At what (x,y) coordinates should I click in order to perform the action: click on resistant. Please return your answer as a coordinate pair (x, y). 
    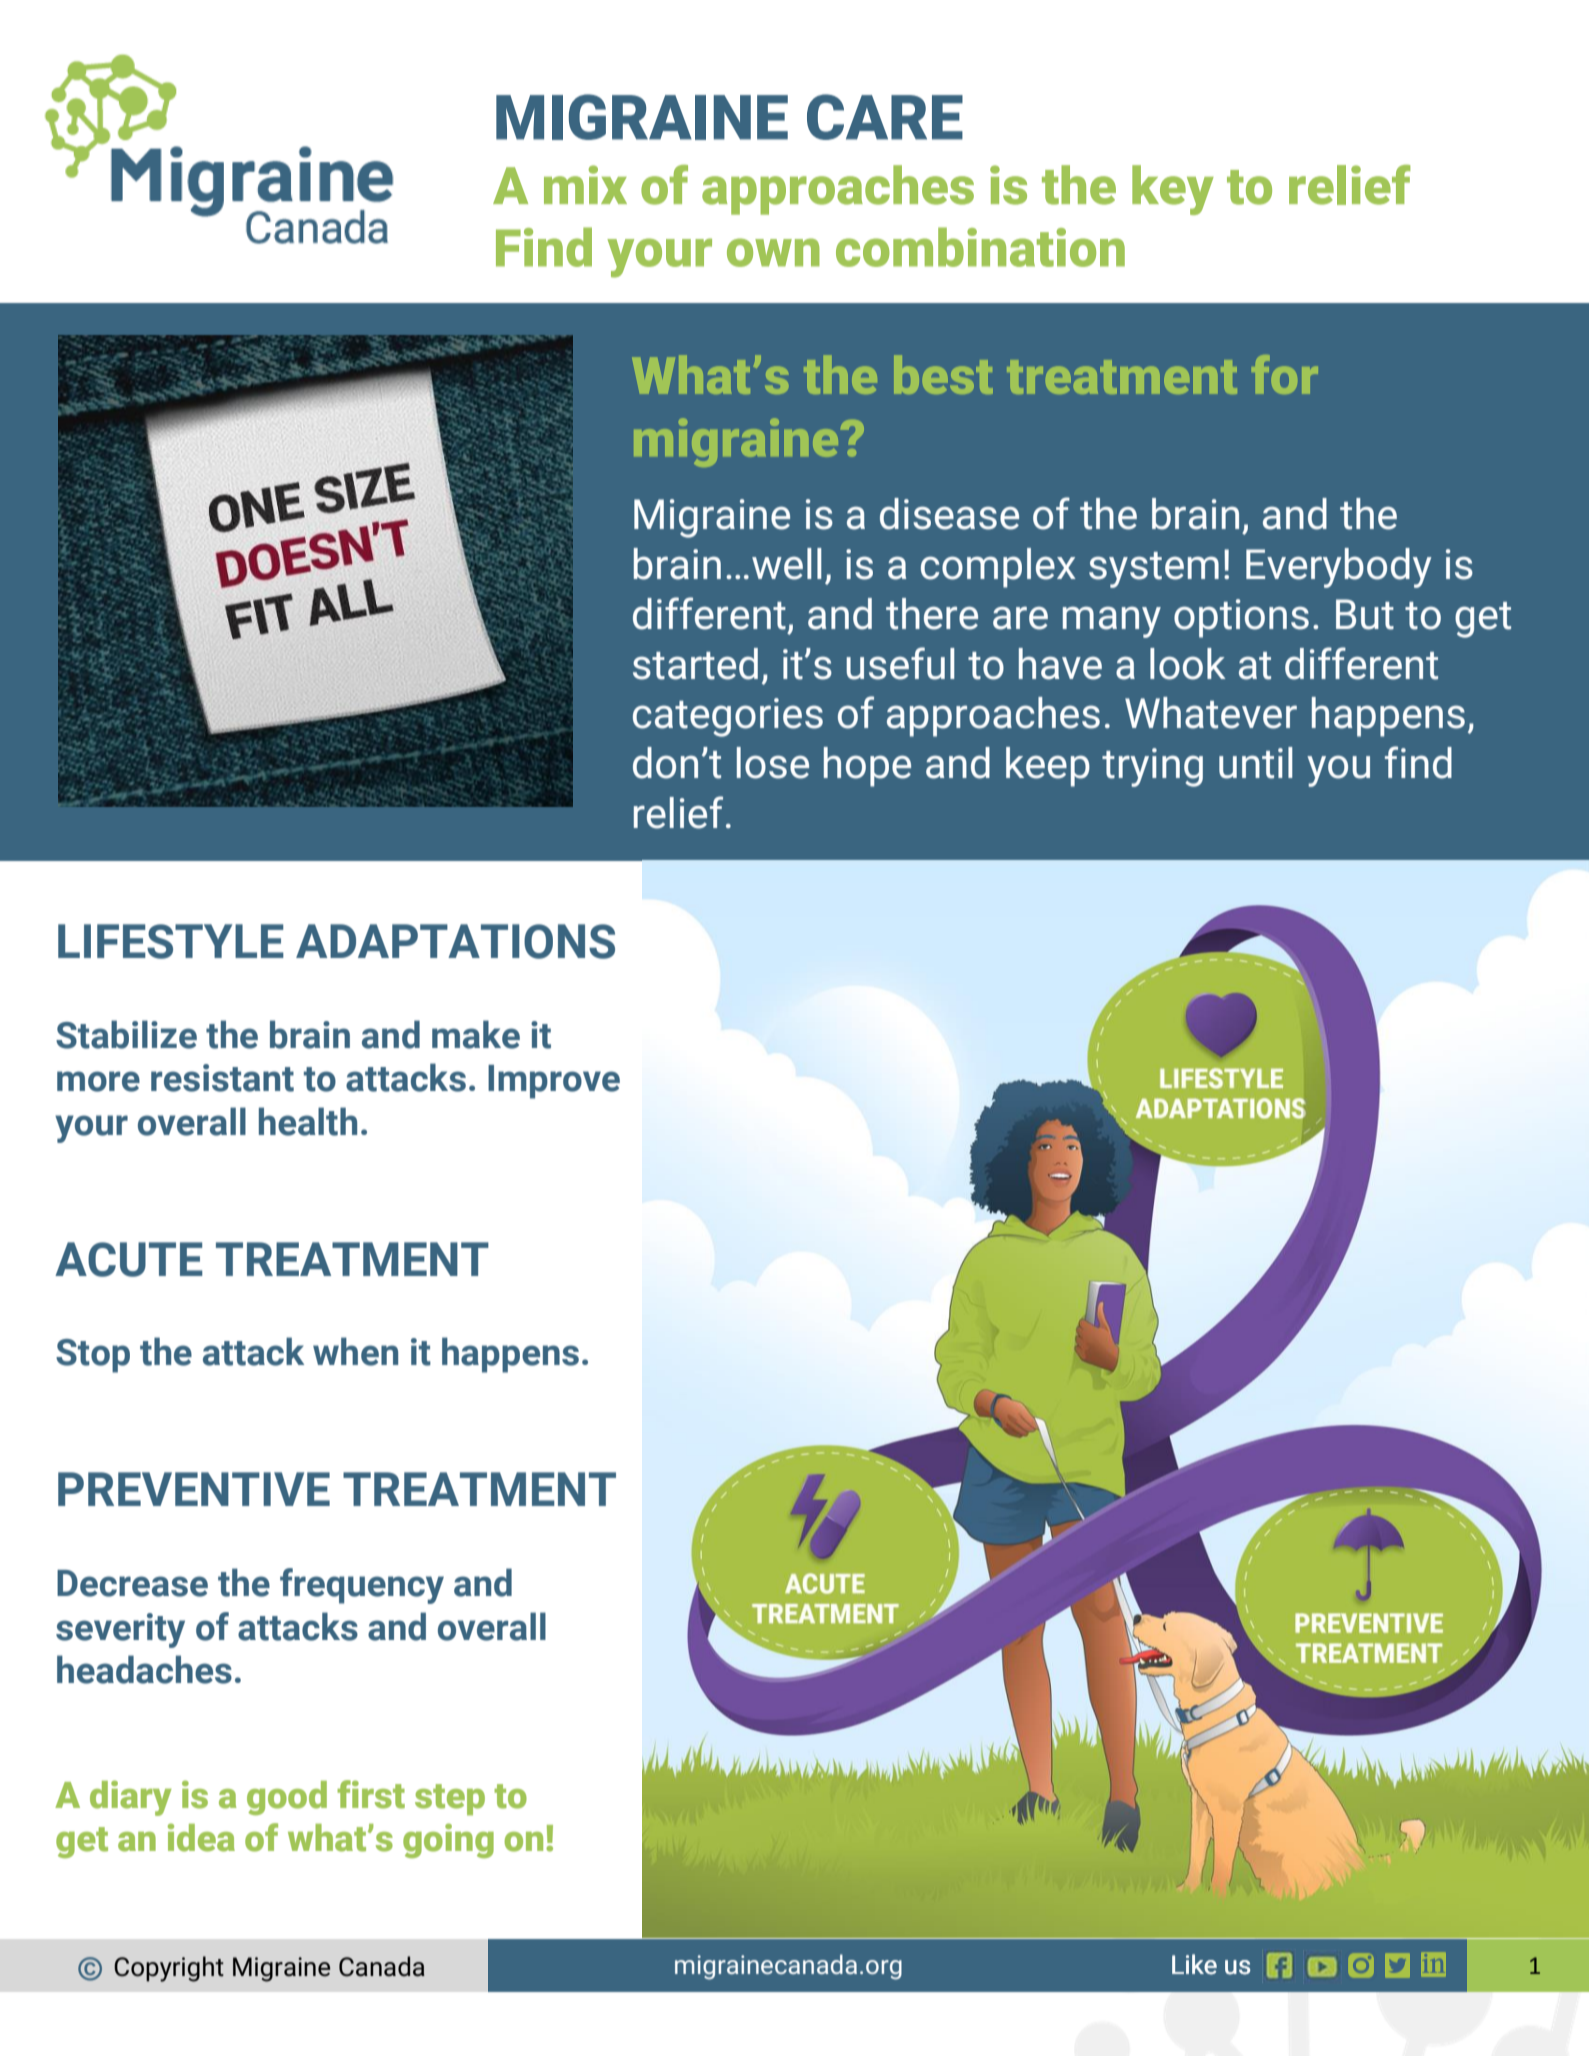
    Looking at the image, I should click on (222, 1078).
